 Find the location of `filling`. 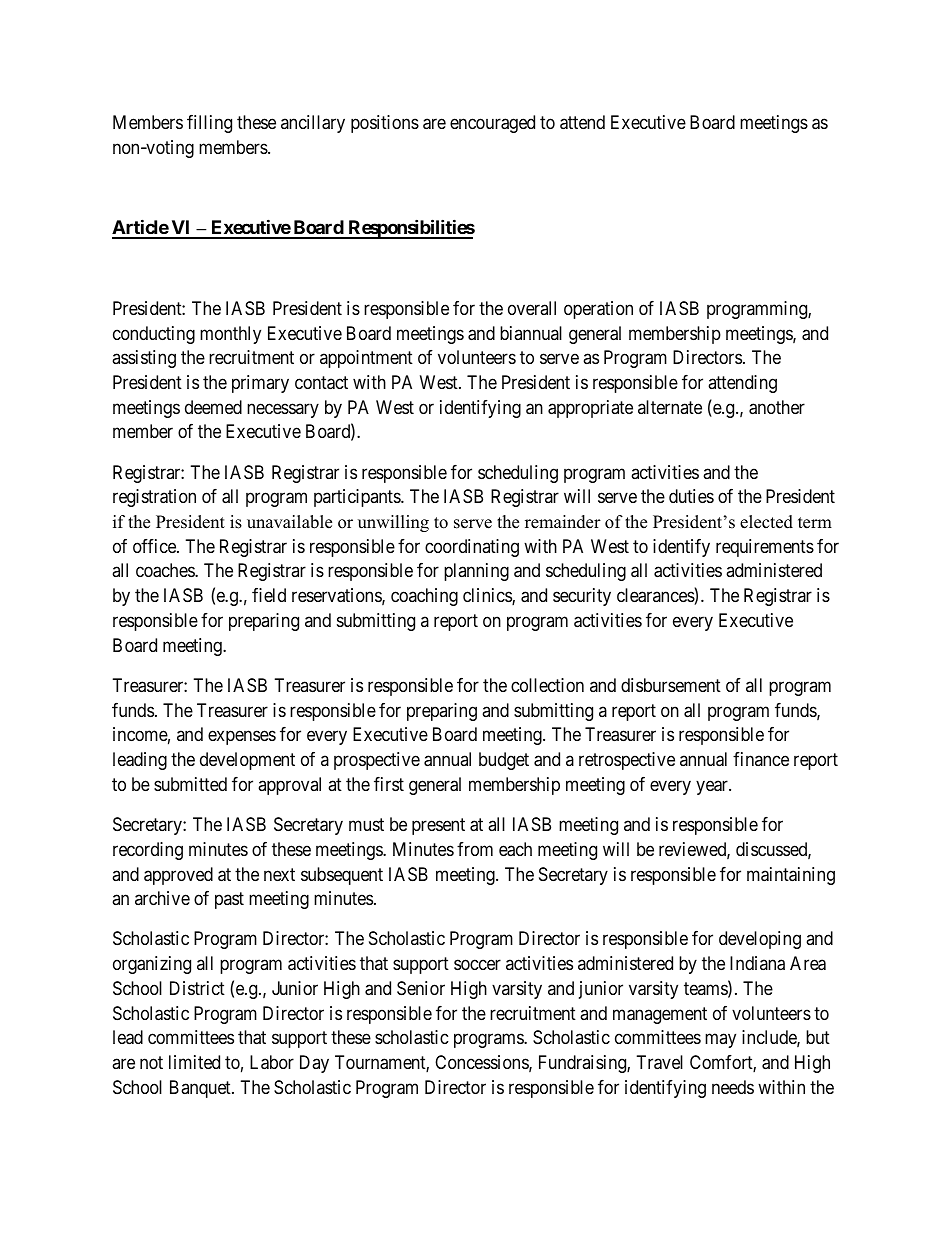

filling is located at coordinates (209, 124).
